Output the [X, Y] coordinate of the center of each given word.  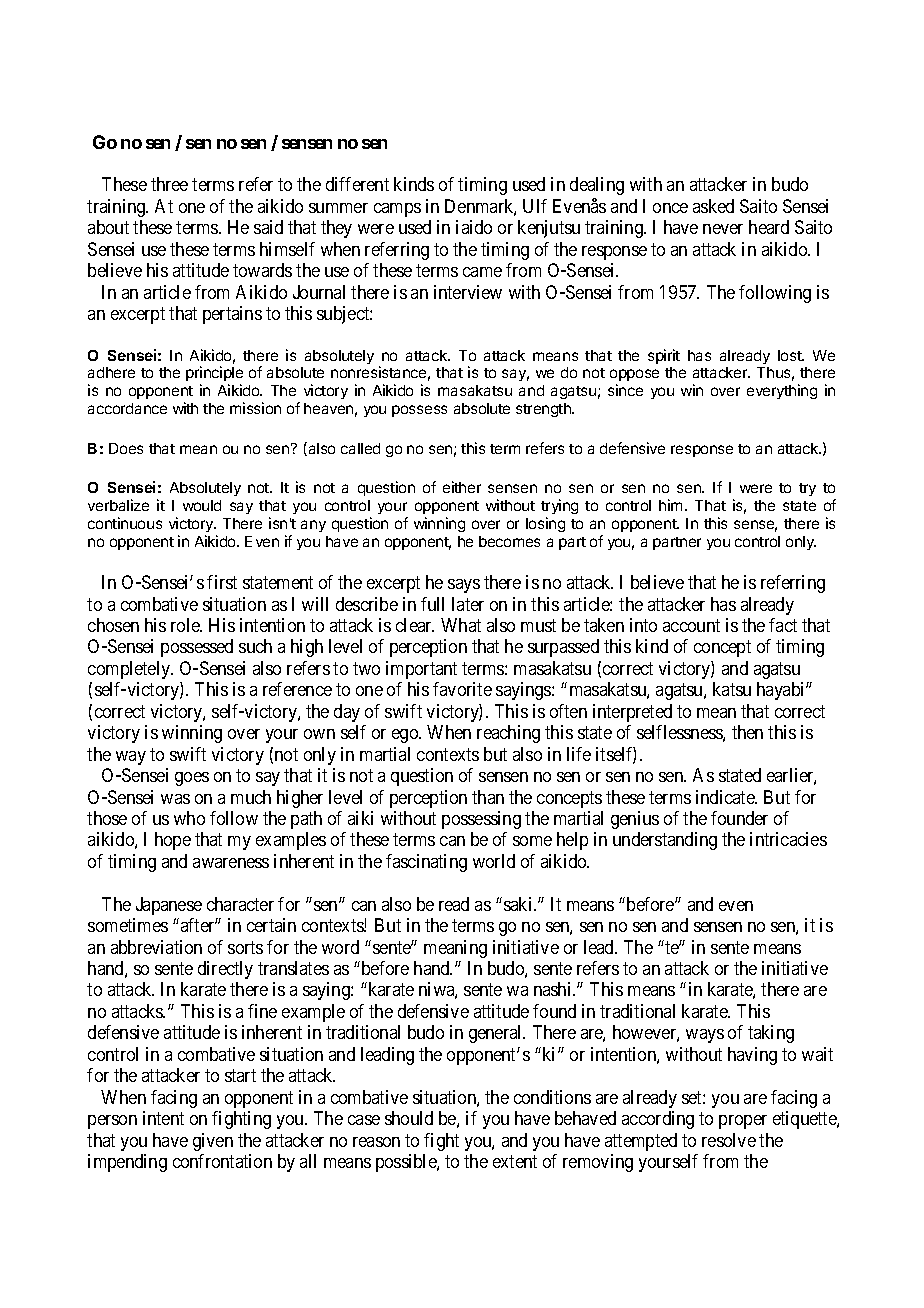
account [691, 625]
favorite [462, 689]
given [213, 1142]
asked [713, 206]
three [169, 184]
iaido [474, 227]
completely [130, 670]
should [409, 1118]
